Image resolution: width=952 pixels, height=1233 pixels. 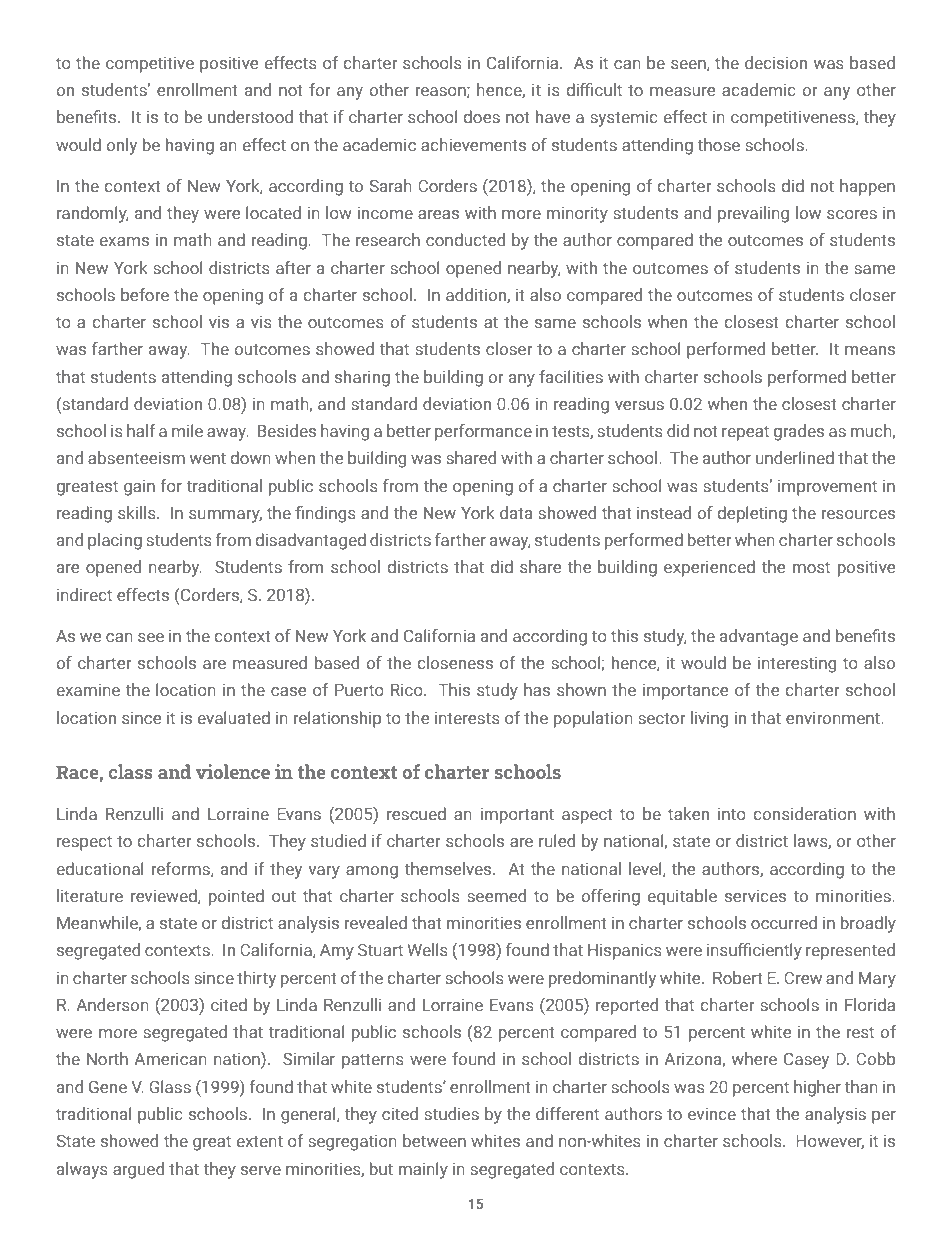 What do you see at coordinates (250, 116) in the screenshot?
I see `understood` at bounding box center [250, 116].
